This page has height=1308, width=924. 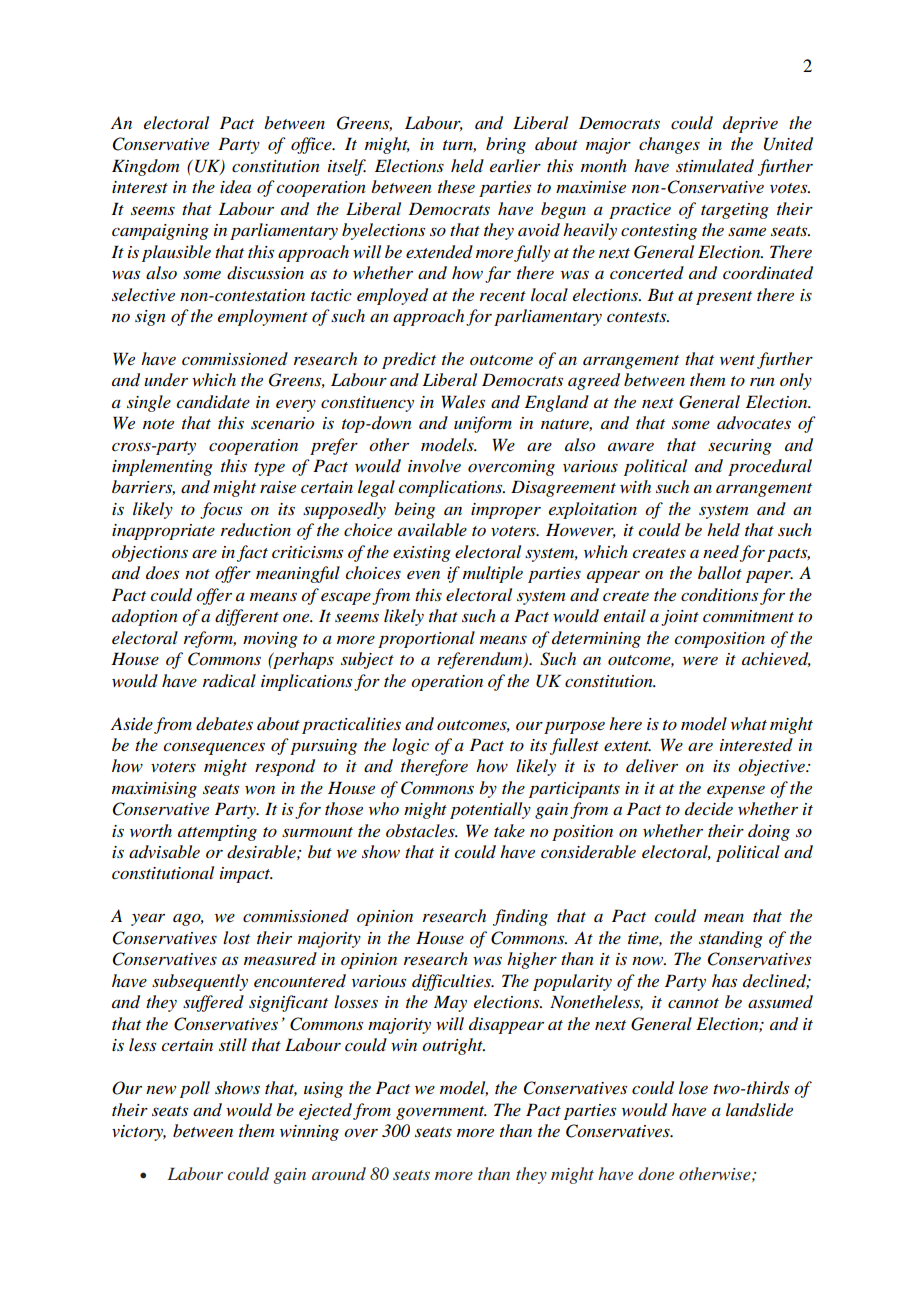 I want to click on idea, so click(x=235, y=187).
